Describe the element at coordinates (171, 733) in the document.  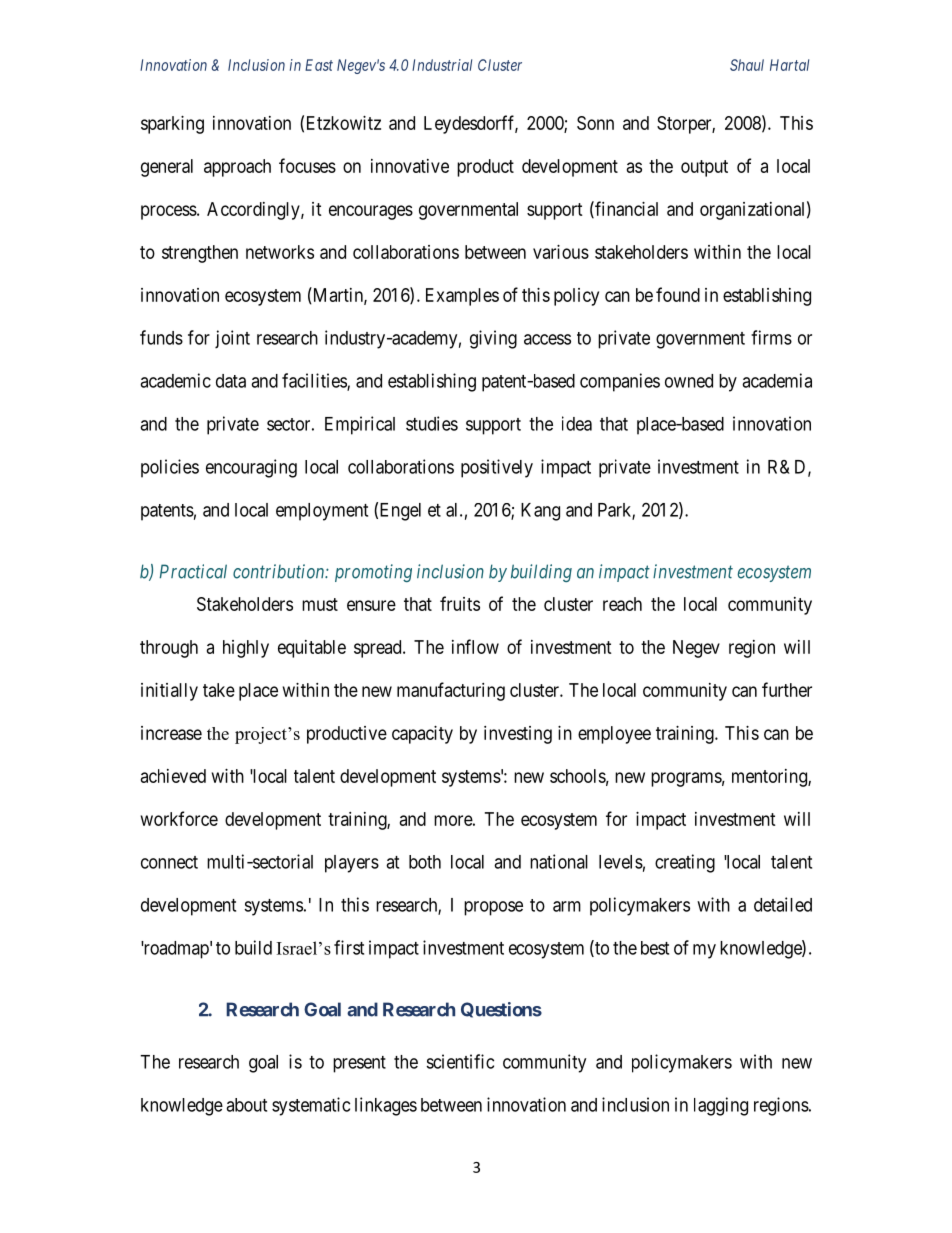
I see `increase` at that location.
